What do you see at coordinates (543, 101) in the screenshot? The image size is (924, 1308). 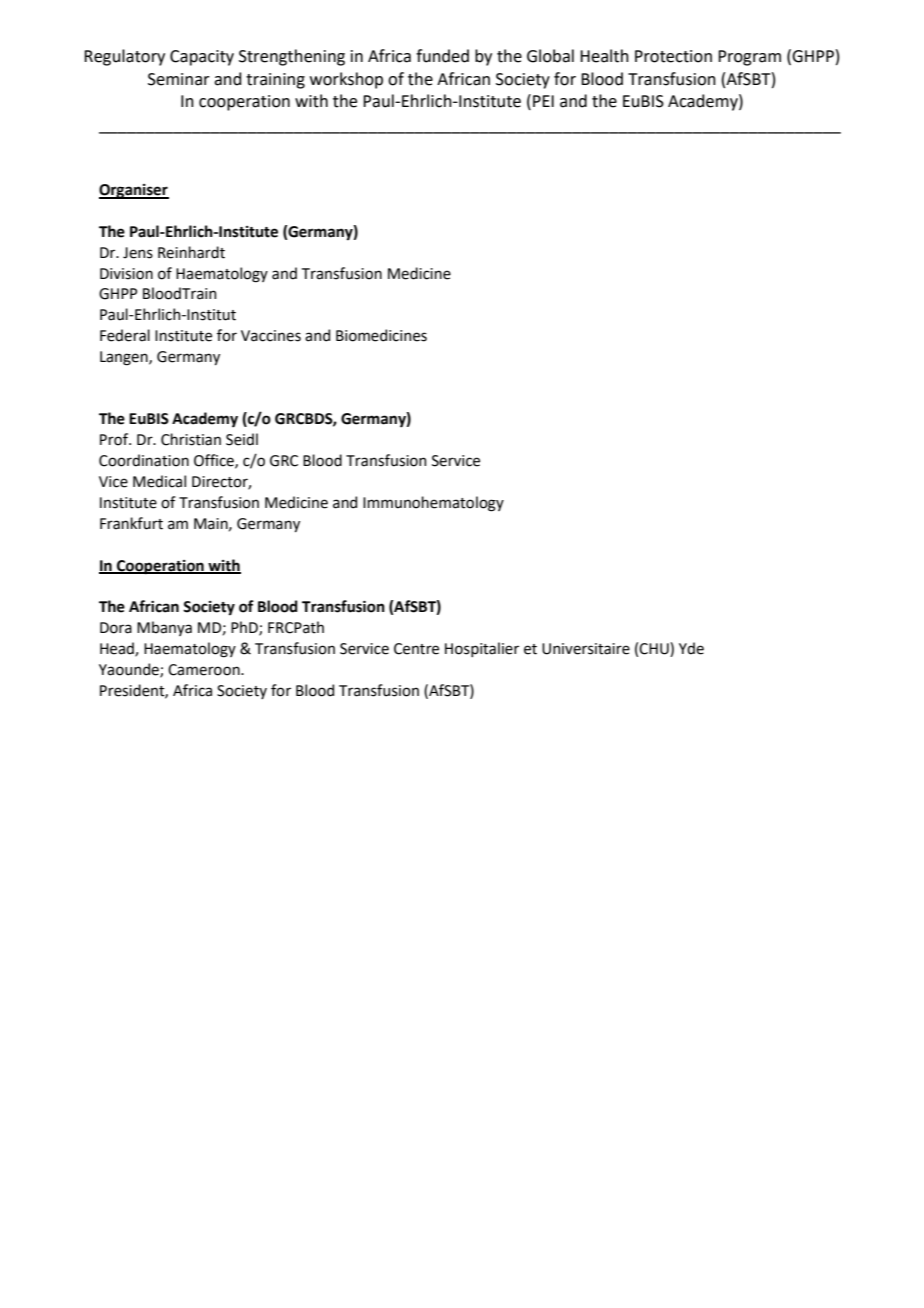 I see `PEI` at bounding box center [543, 101].
